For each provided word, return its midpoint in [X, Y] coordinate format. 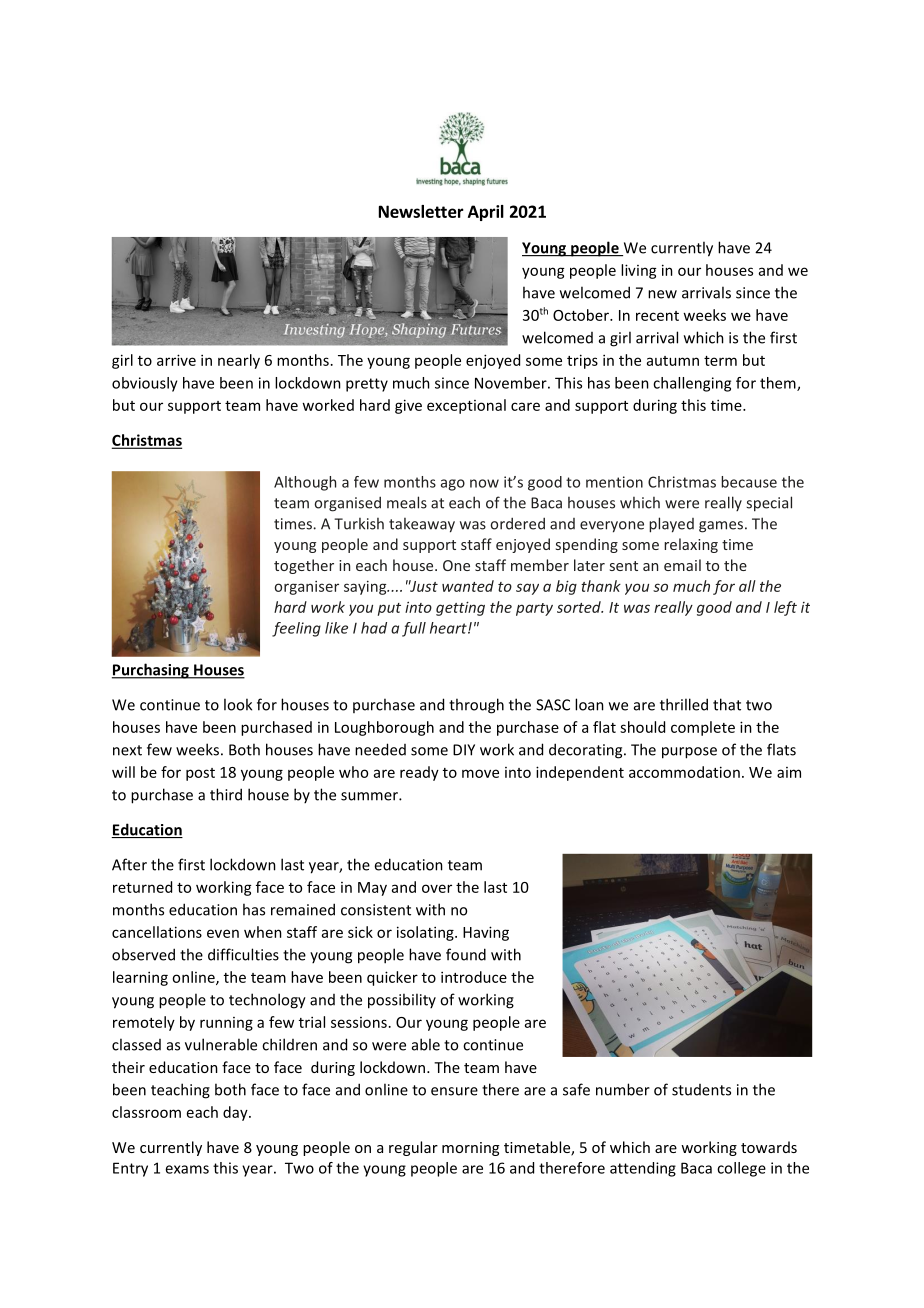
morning [470, 1149]
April [486, 213]
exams [187, 1169]
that [727, 704]
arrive [176, 360]
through [476, 706]
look [238, 704]
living [639, 271]
